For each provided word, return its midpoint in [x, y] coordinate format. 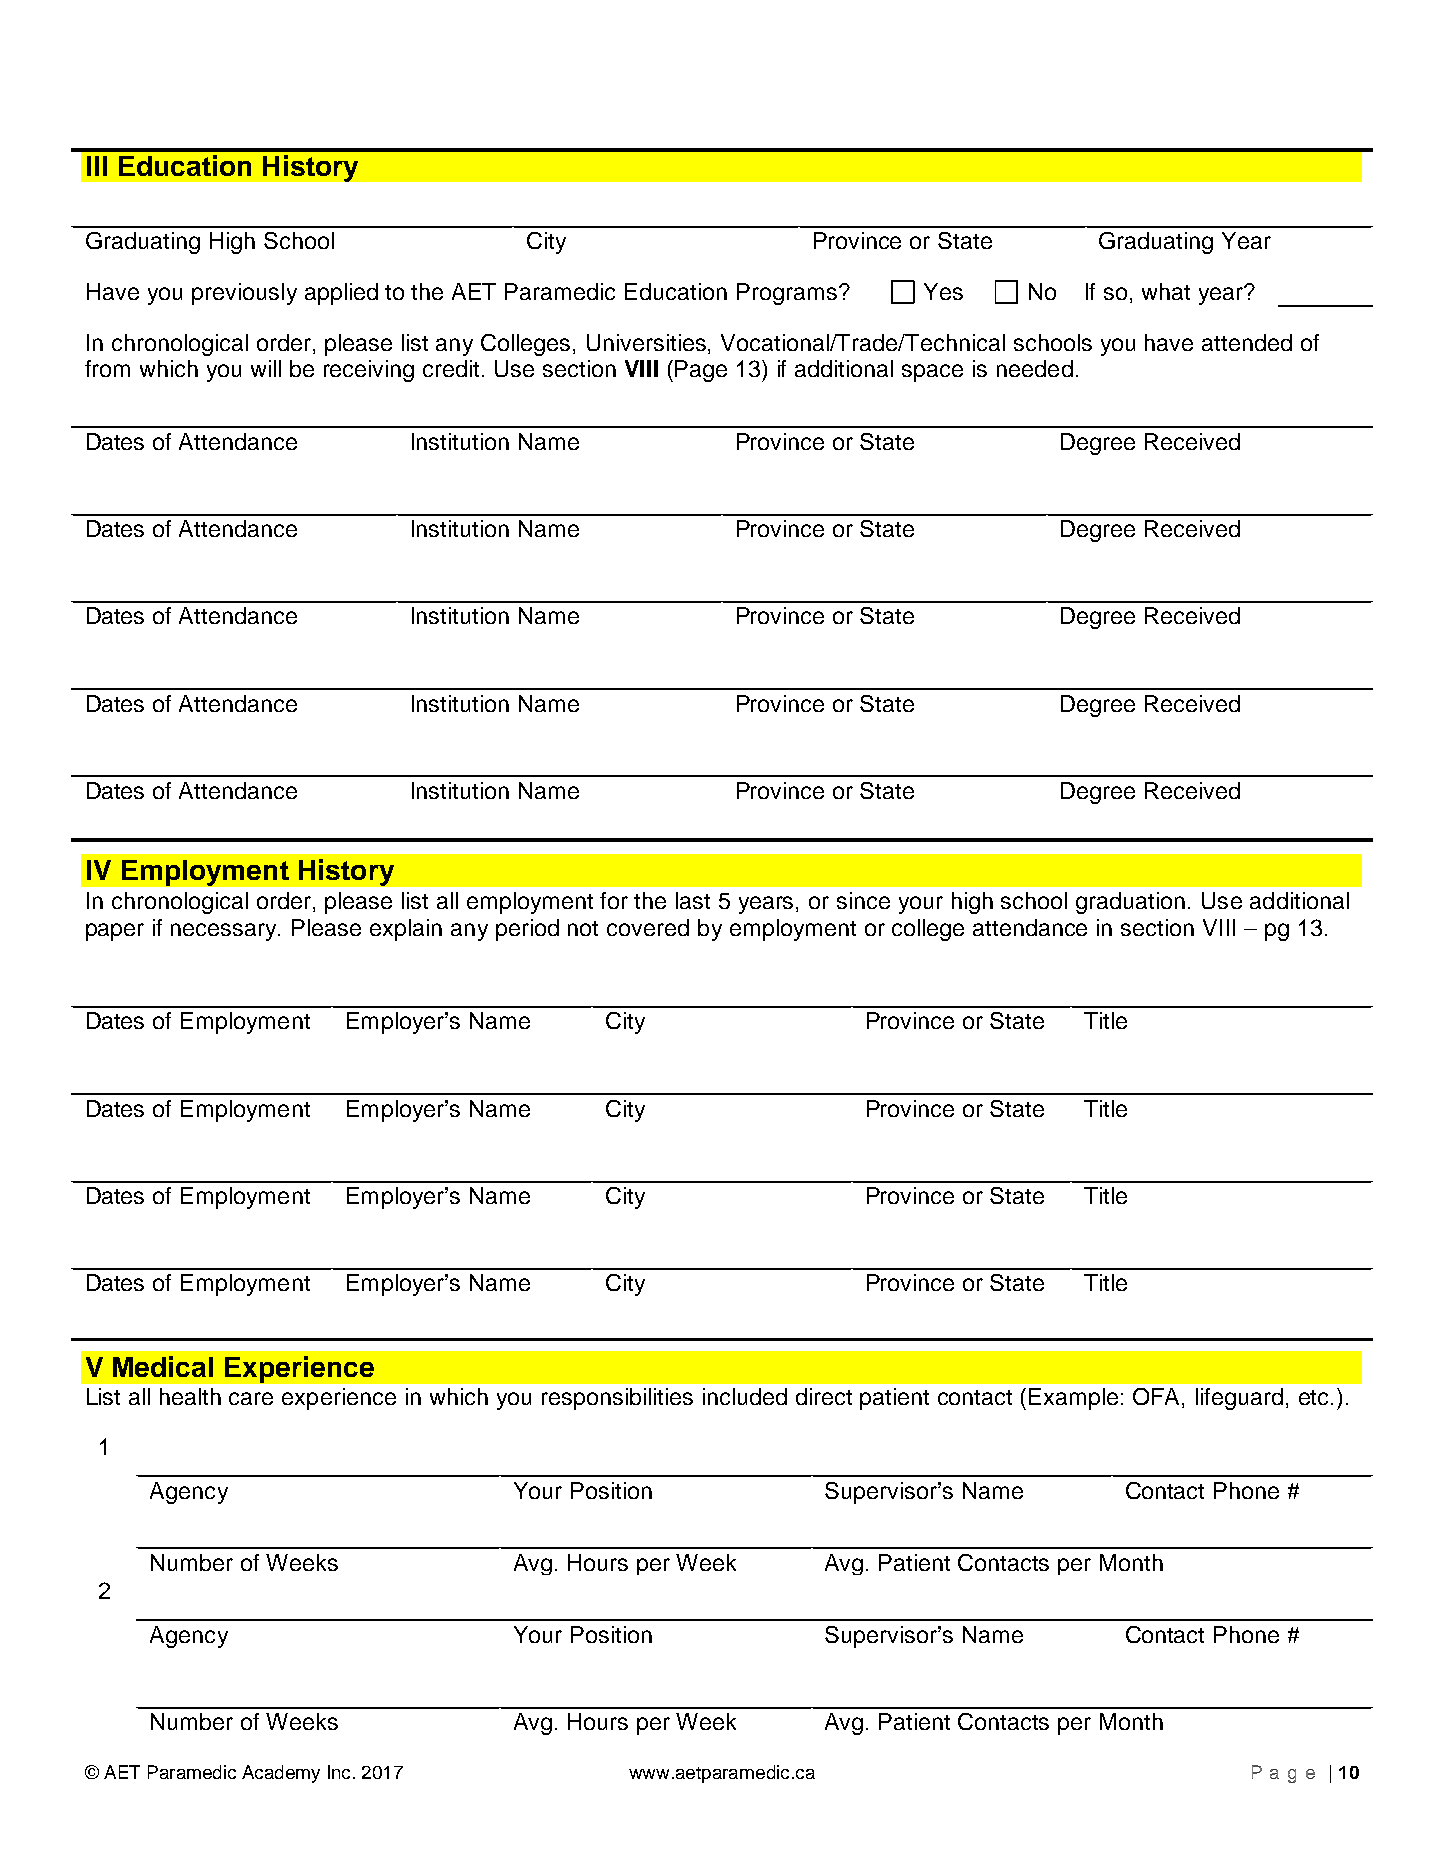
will [266, 368]
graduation [1130, 903]
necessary [225, 932]
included [745, 1396]
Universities [648, 342]
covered [648, 927]
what [1166, 291]
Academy [281, 1774]
